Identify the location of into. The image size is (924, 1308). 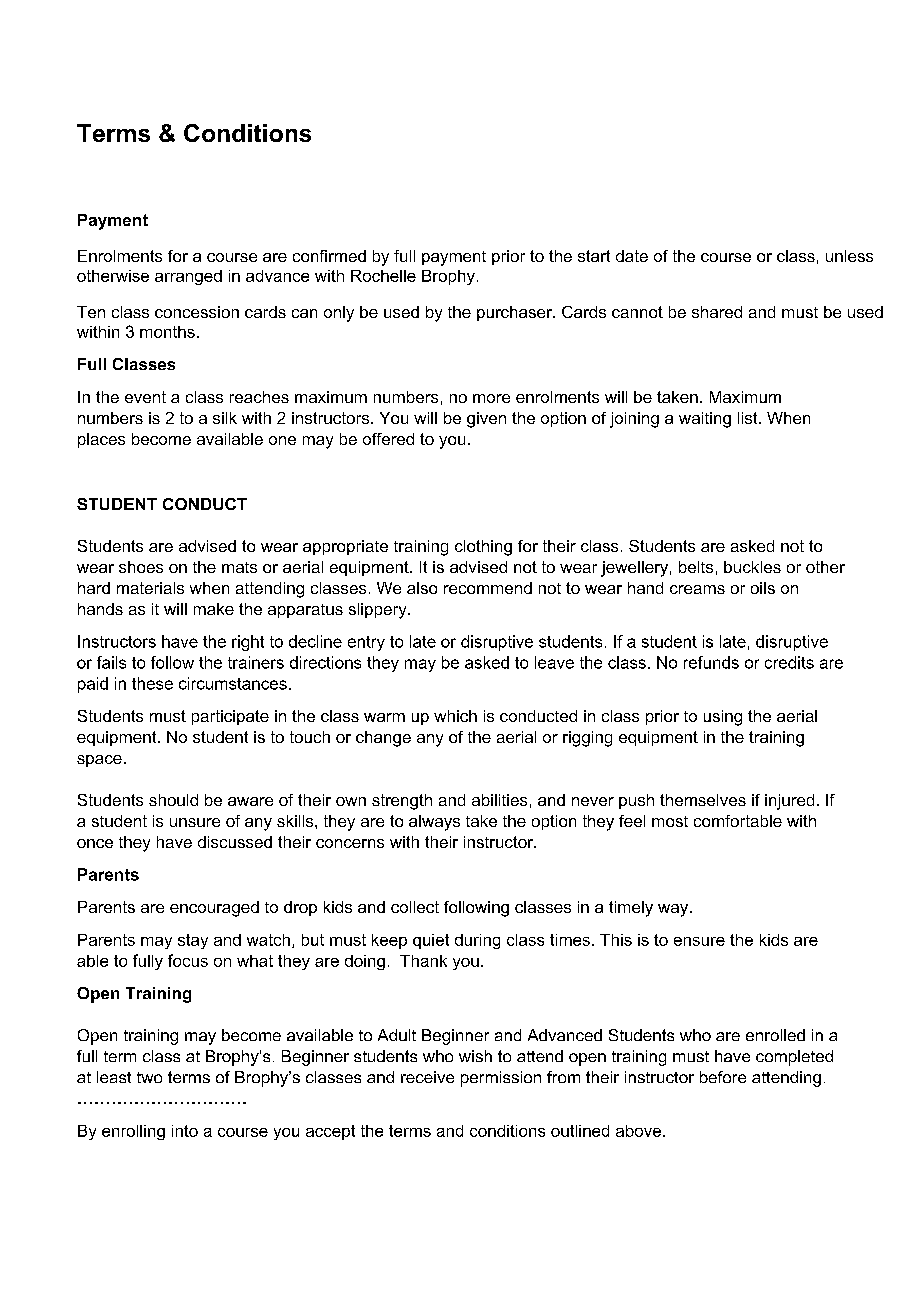
(185, 1131).
